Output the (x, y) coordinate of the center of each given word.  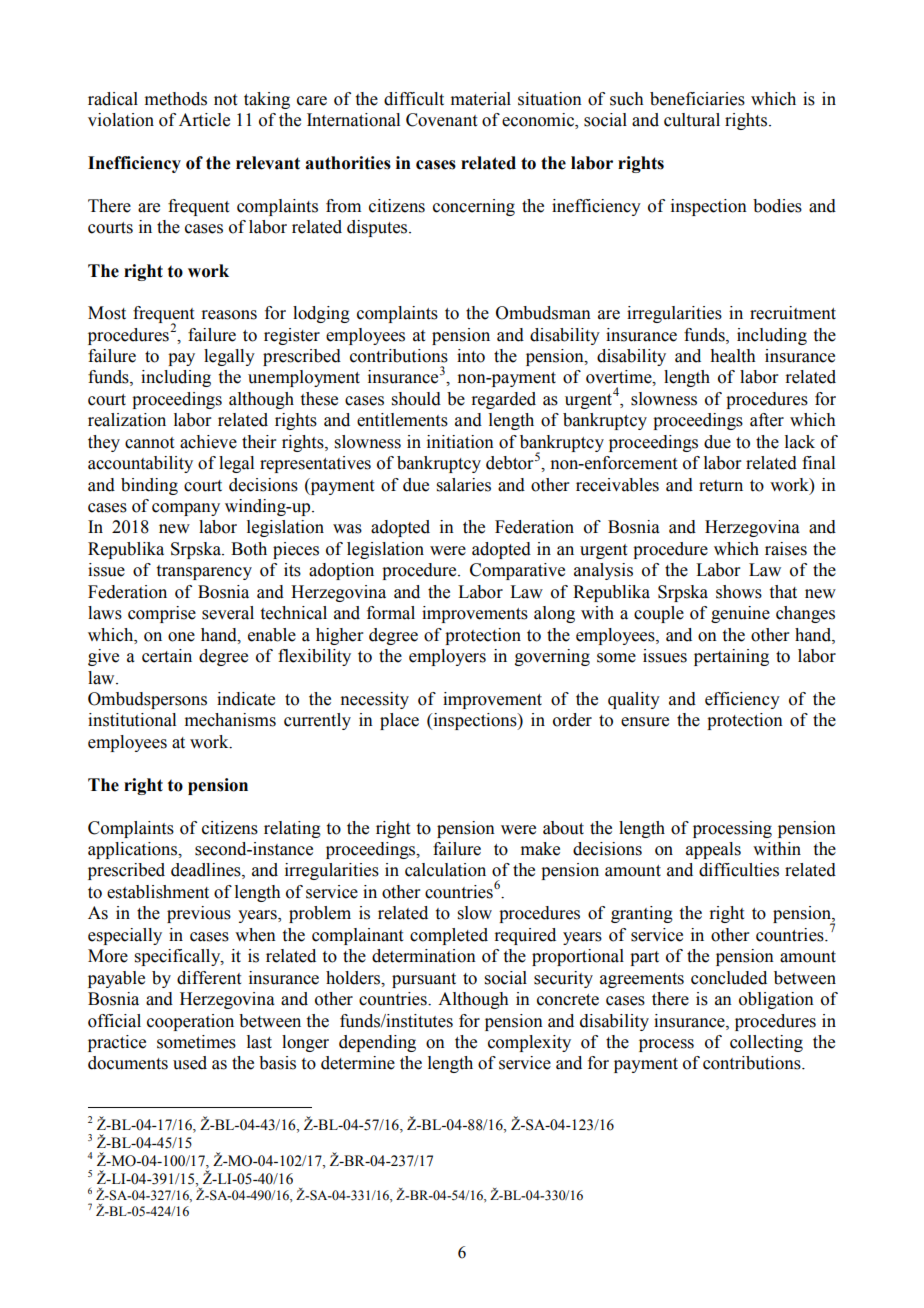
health (733, 356)
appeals (713, 850)
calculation (445, 870)
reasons (229, 315)
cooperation (190, 1022)
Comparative (517, 571)
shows (739, 592)
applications (134, 850)
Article (204, 120)
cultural (692, 120)
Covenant (441, 120)
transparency (204, 572)
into (471, 356)
